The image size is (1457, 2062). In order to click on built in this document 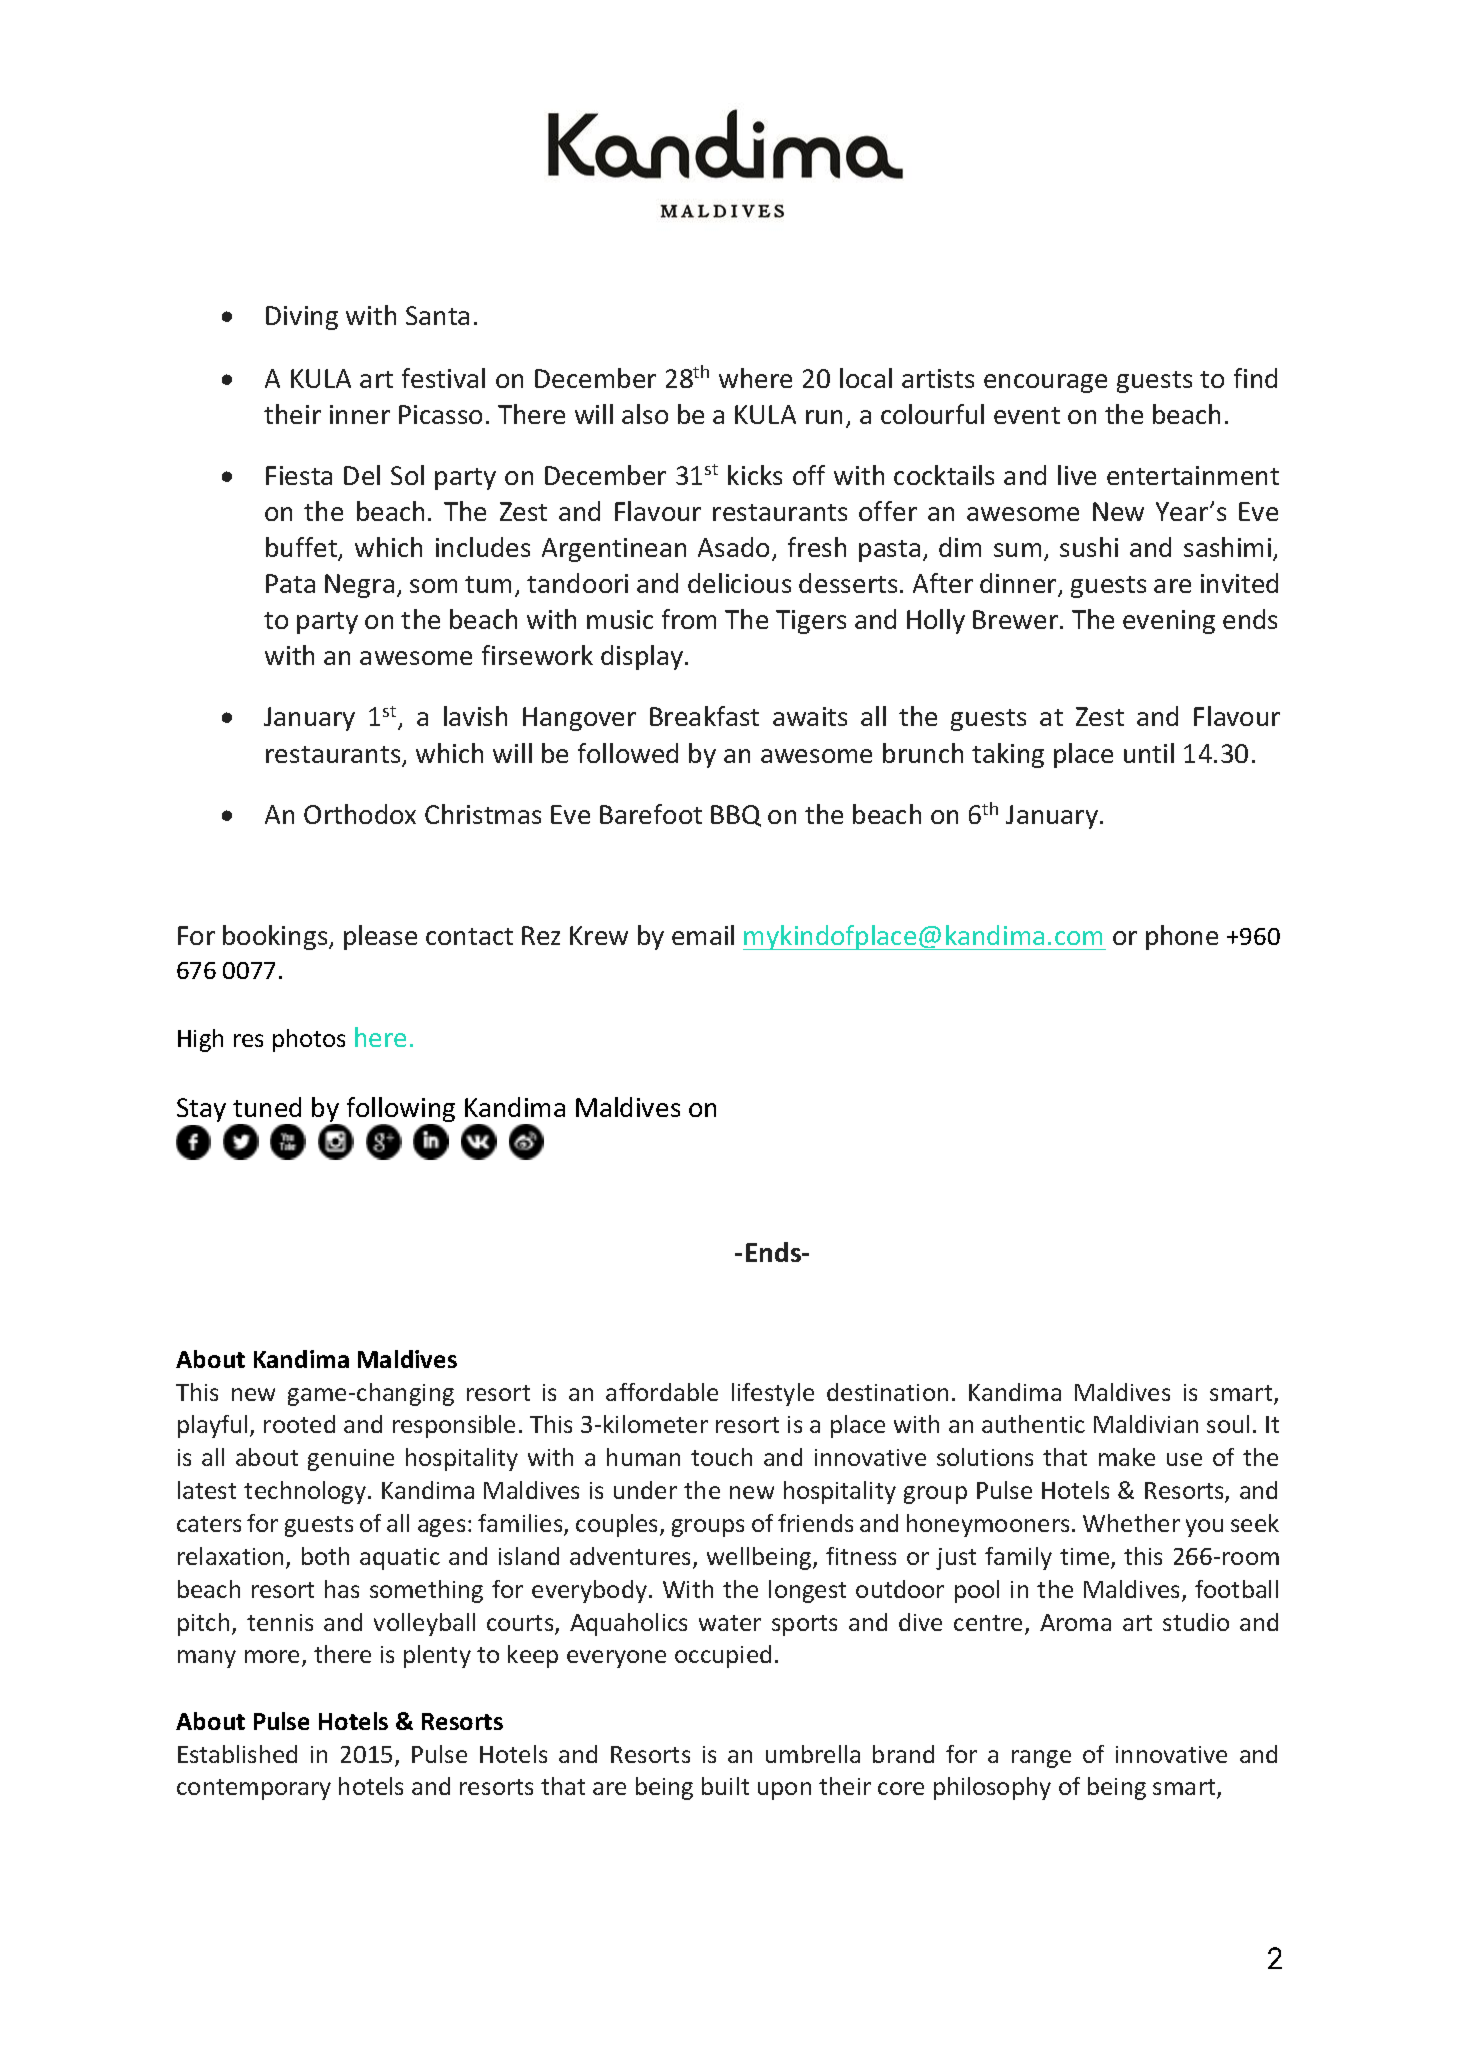, I will do `click(725, 1786)`.
